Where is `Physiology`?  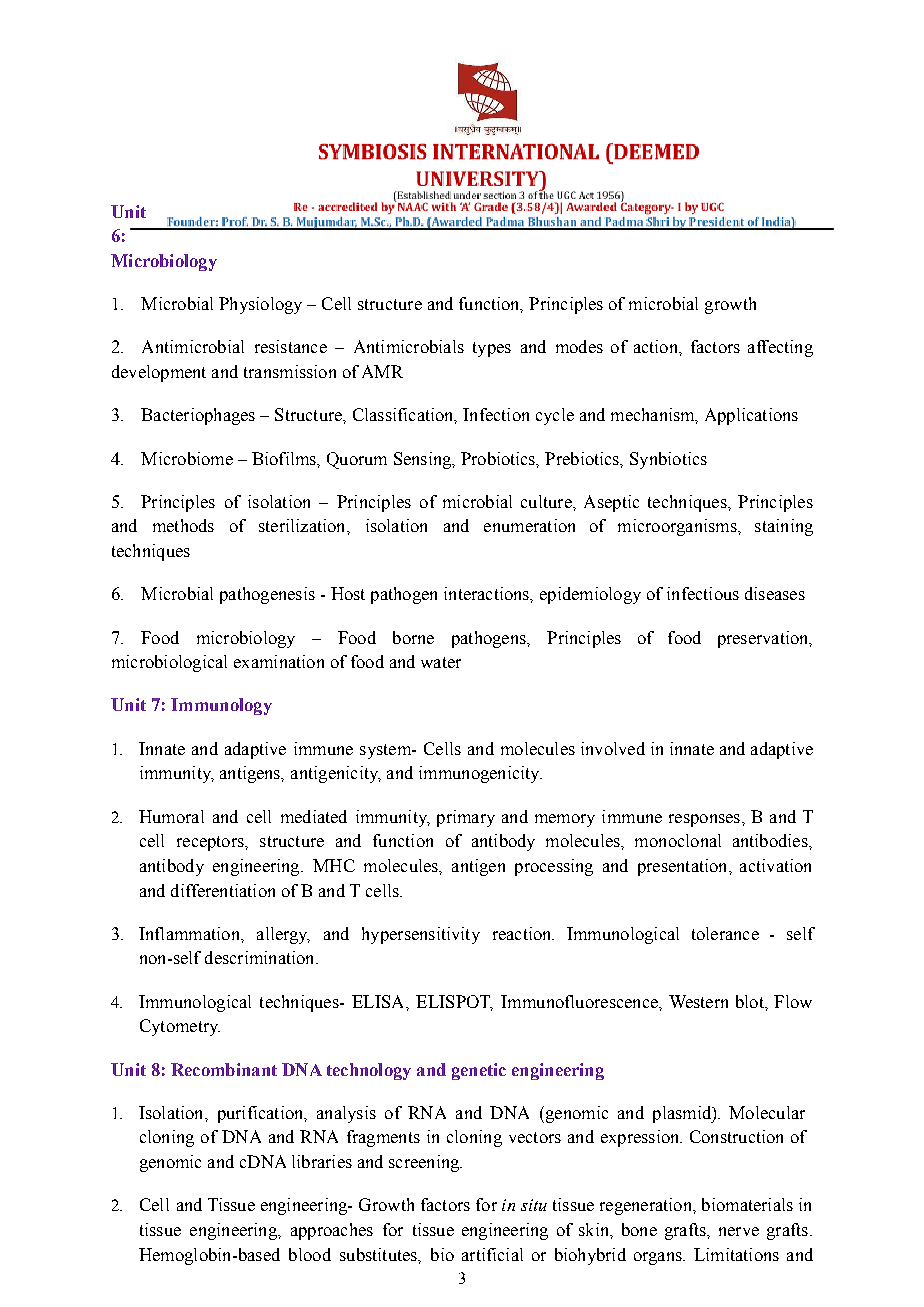 Physiology is located at coordinates (260, 305).
